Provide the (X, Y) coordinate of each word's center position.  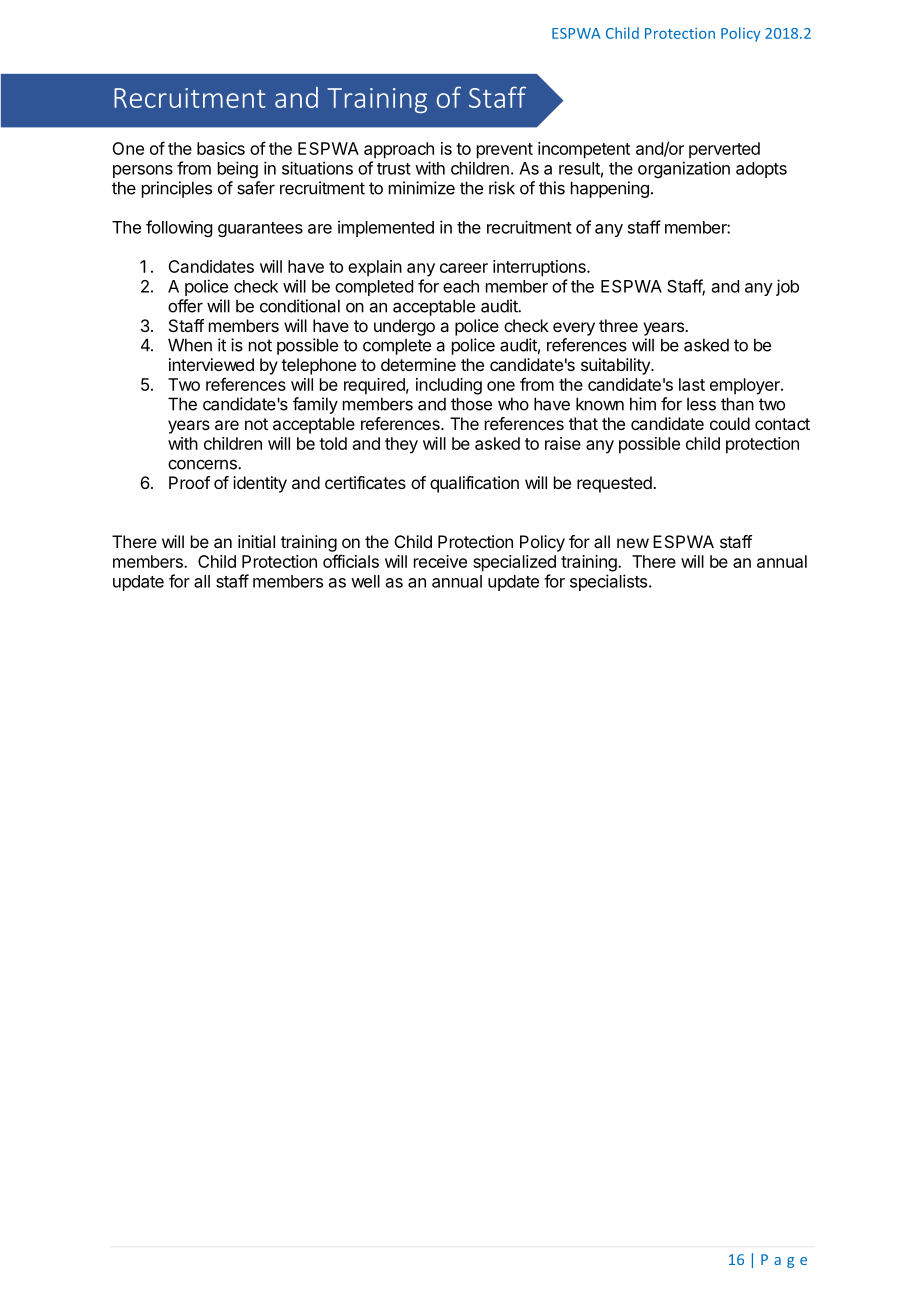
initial (256, 541)
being (238, 169)
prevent (505, 151)
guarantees (260, 229)
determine (418, 364)
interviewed (211, 364)
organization (684, 169)
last (692, 384)
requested (615, 484)
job (787, 287)
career (464, 268)
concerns (203, 464)
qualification (474, 484)
